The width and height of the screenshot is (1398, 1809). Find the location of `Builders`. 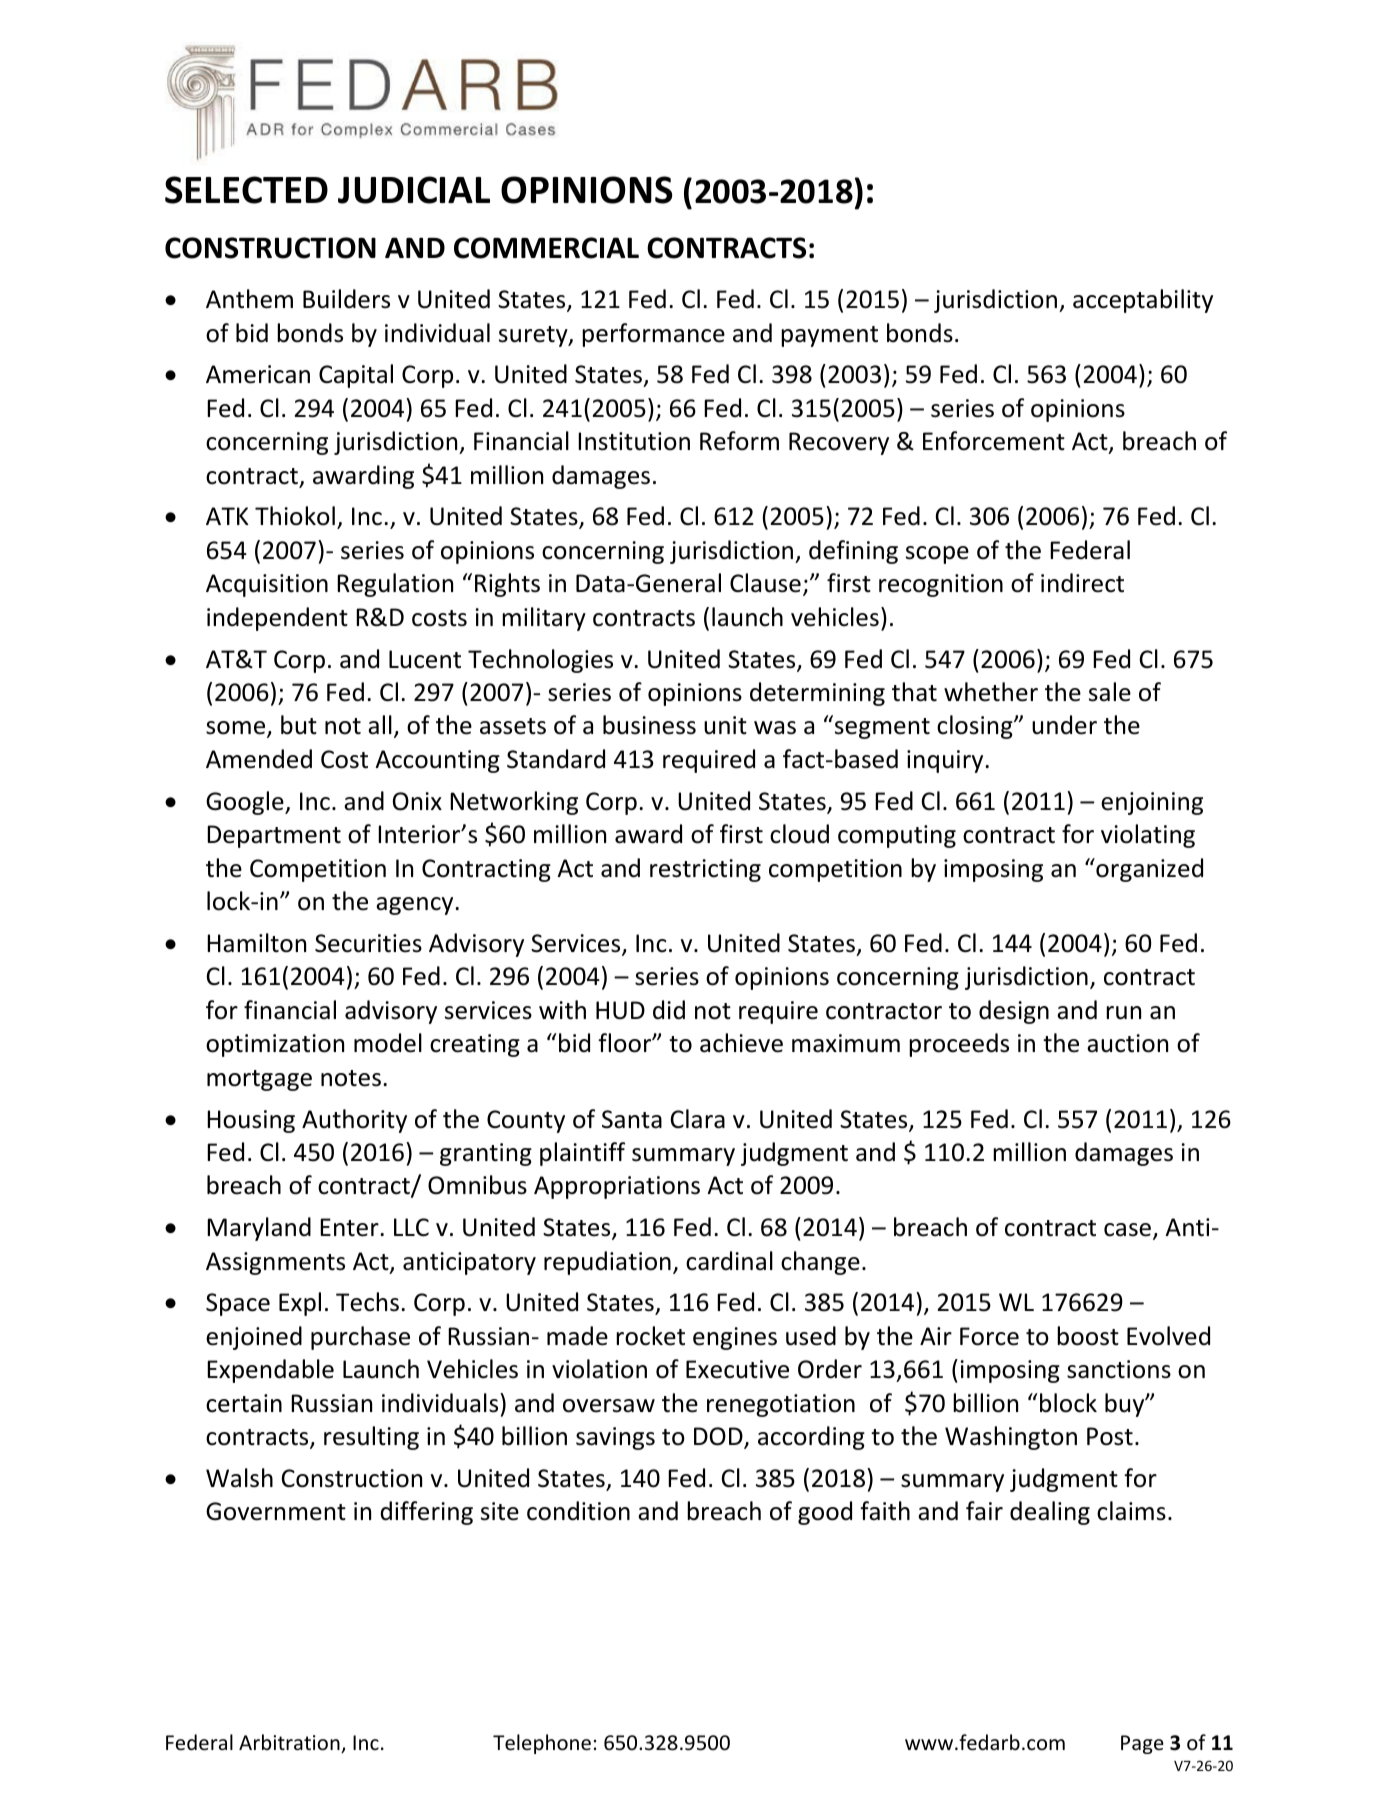

Builders is located at coordinates (346, 299).
